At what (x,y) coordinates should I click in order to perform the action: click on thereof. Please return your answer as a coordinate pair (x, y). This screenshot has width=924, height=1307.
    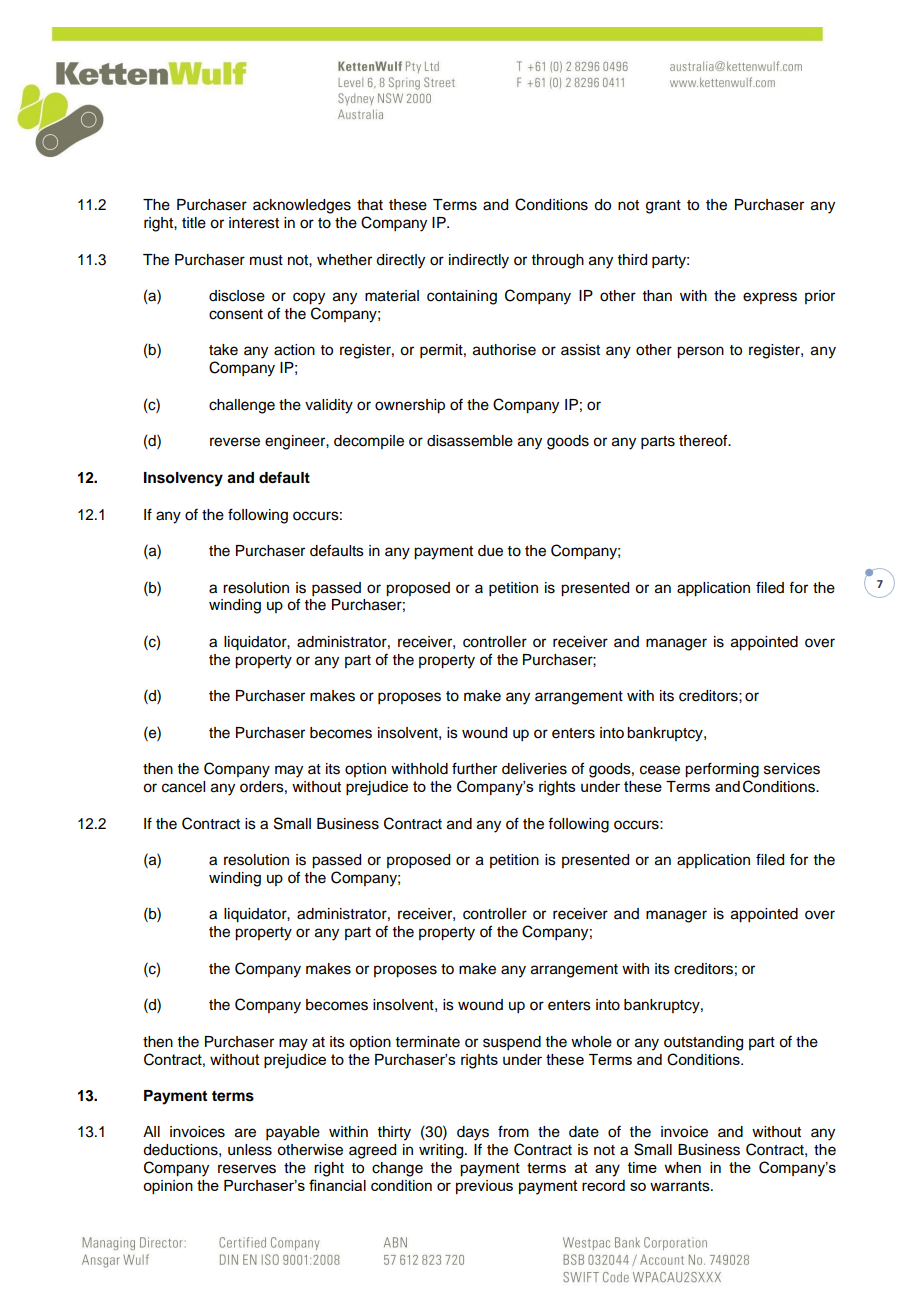
    Looking at the image, I should click on (704, 440).
